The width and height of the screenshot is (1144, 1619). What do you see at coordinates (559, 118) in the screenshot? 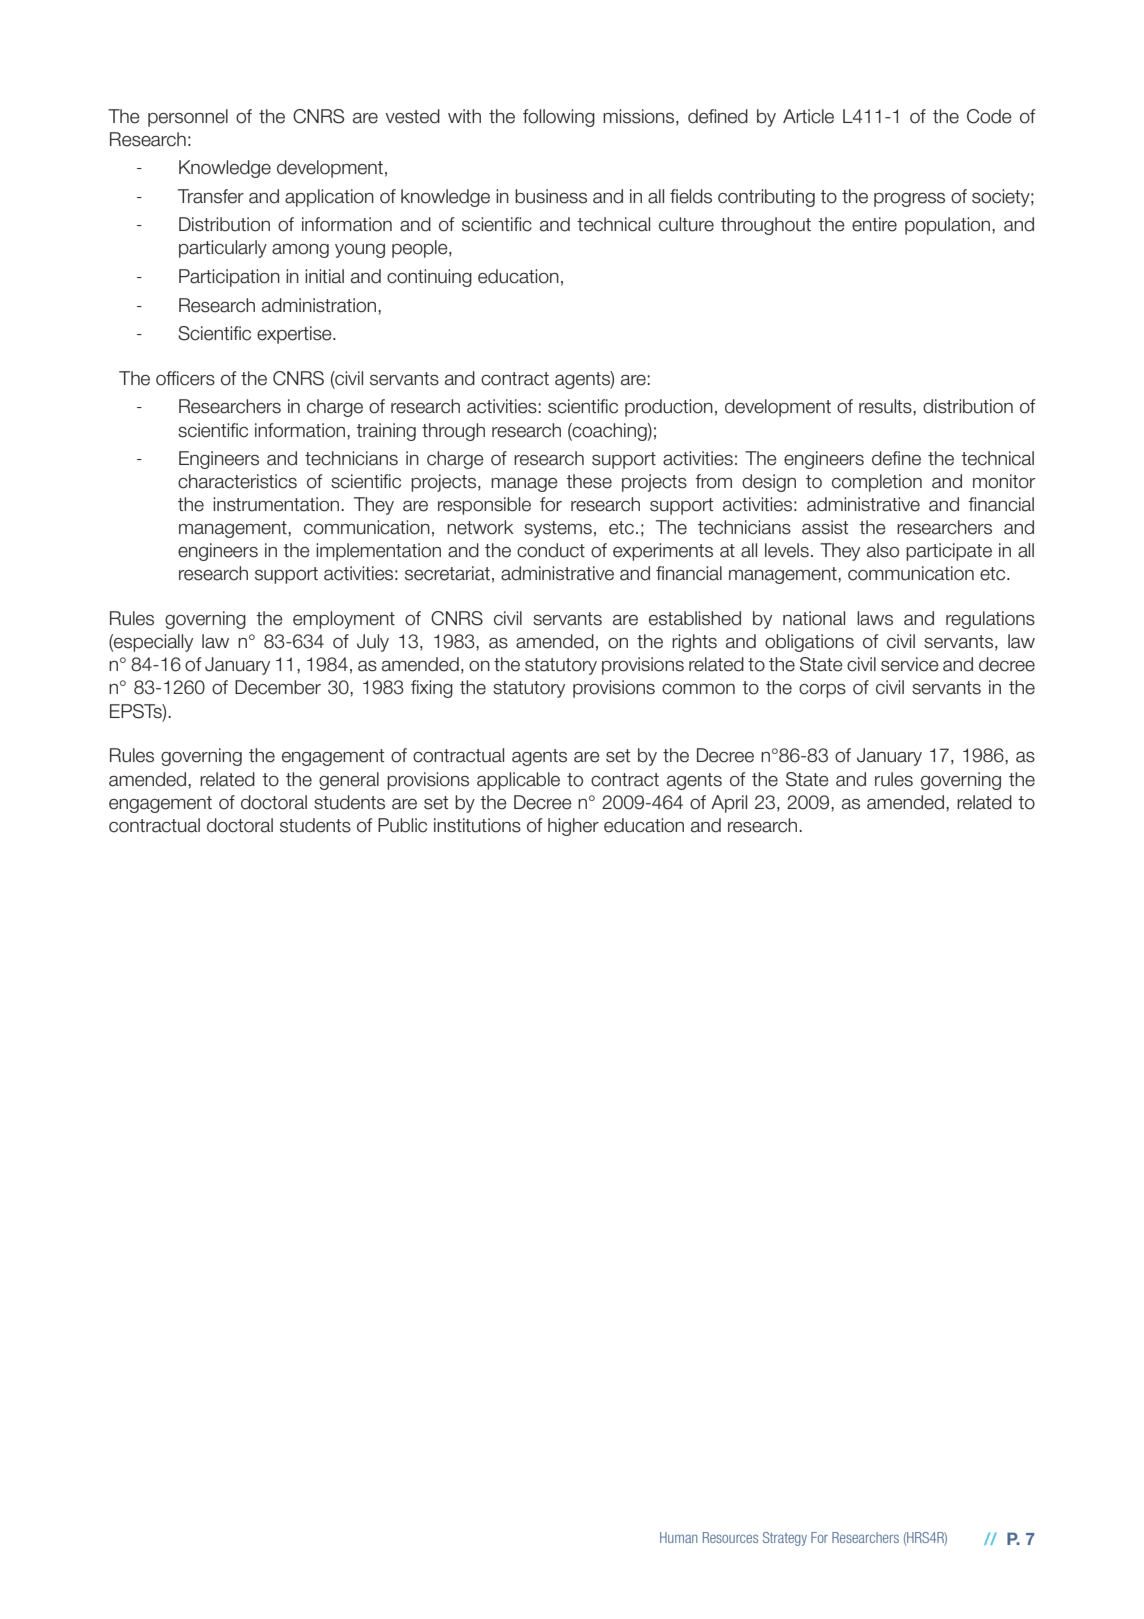
I see `following` at bounding box center [559, 118].
